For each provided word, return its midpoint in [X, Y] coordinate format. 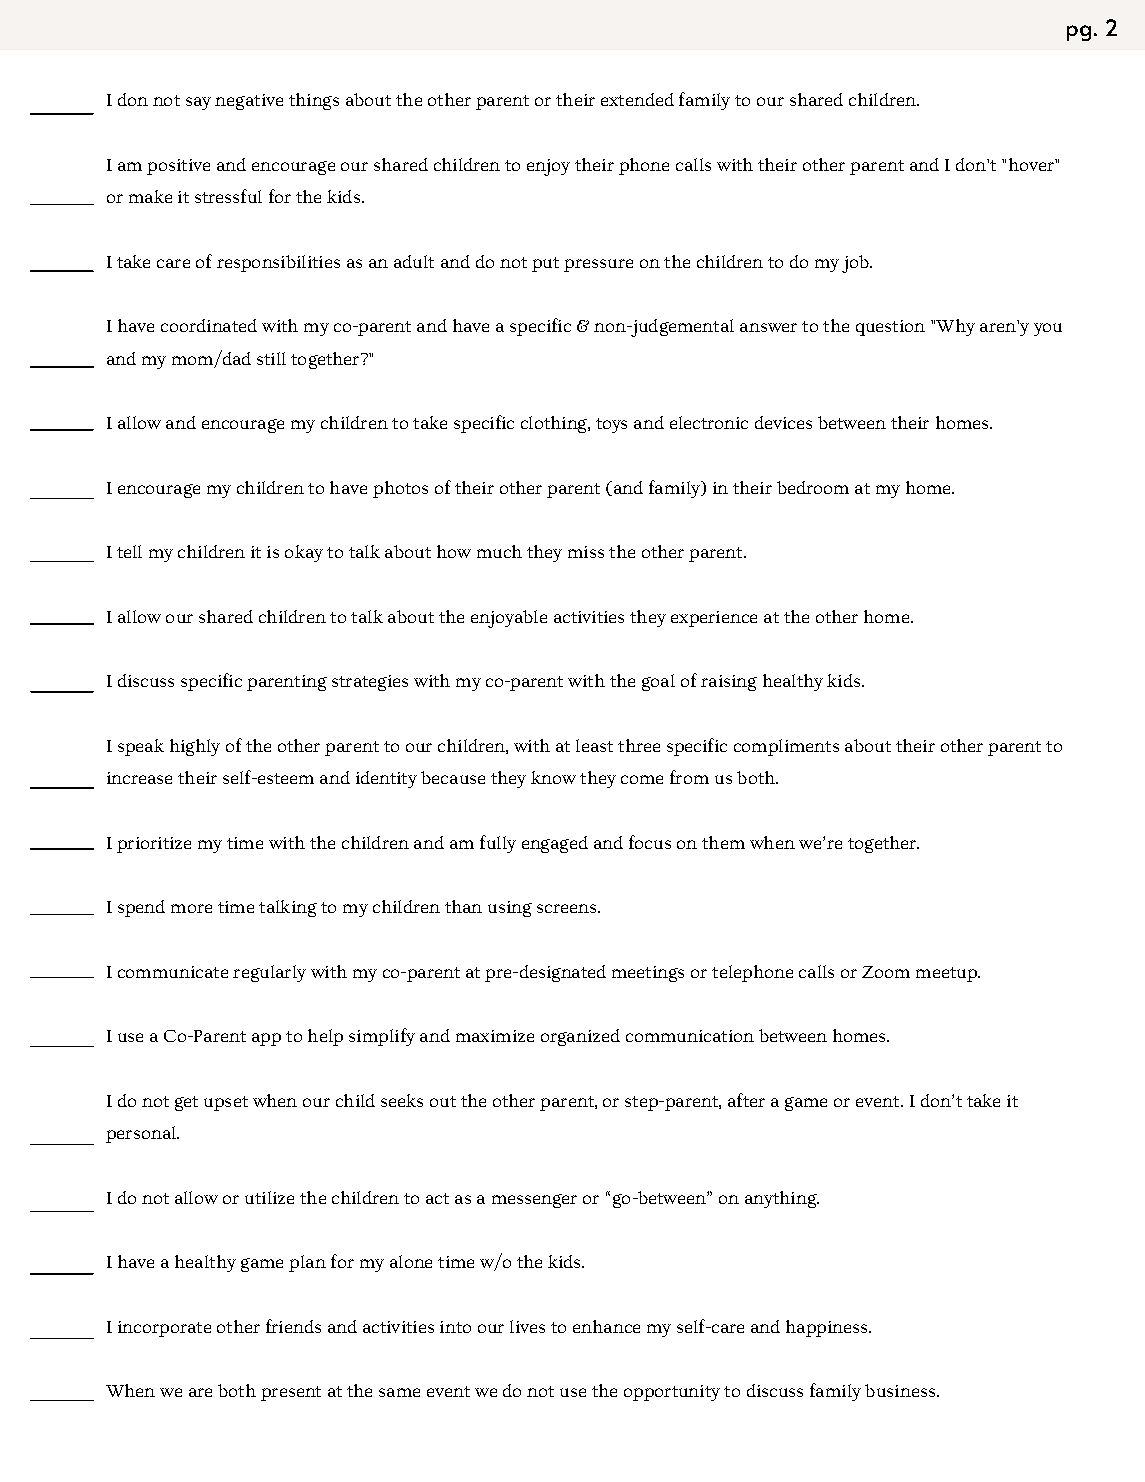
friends [293, 1326]
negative [249, 102]
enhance [606, 1326]
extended [637, 99]
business [900, 1390]
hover [1032, 164]
